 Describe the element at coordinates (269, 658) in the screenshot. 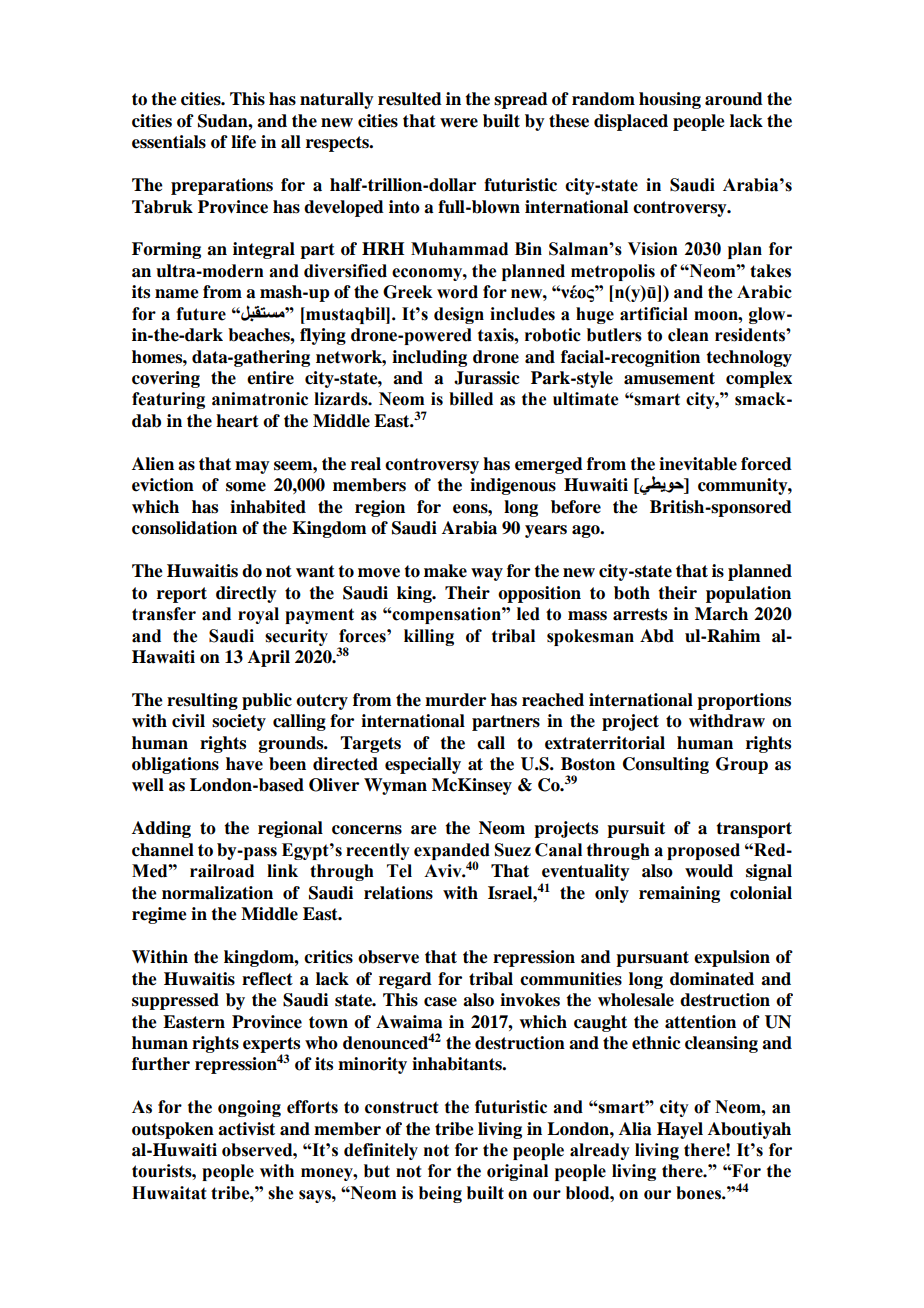

I see `April` at that location.
